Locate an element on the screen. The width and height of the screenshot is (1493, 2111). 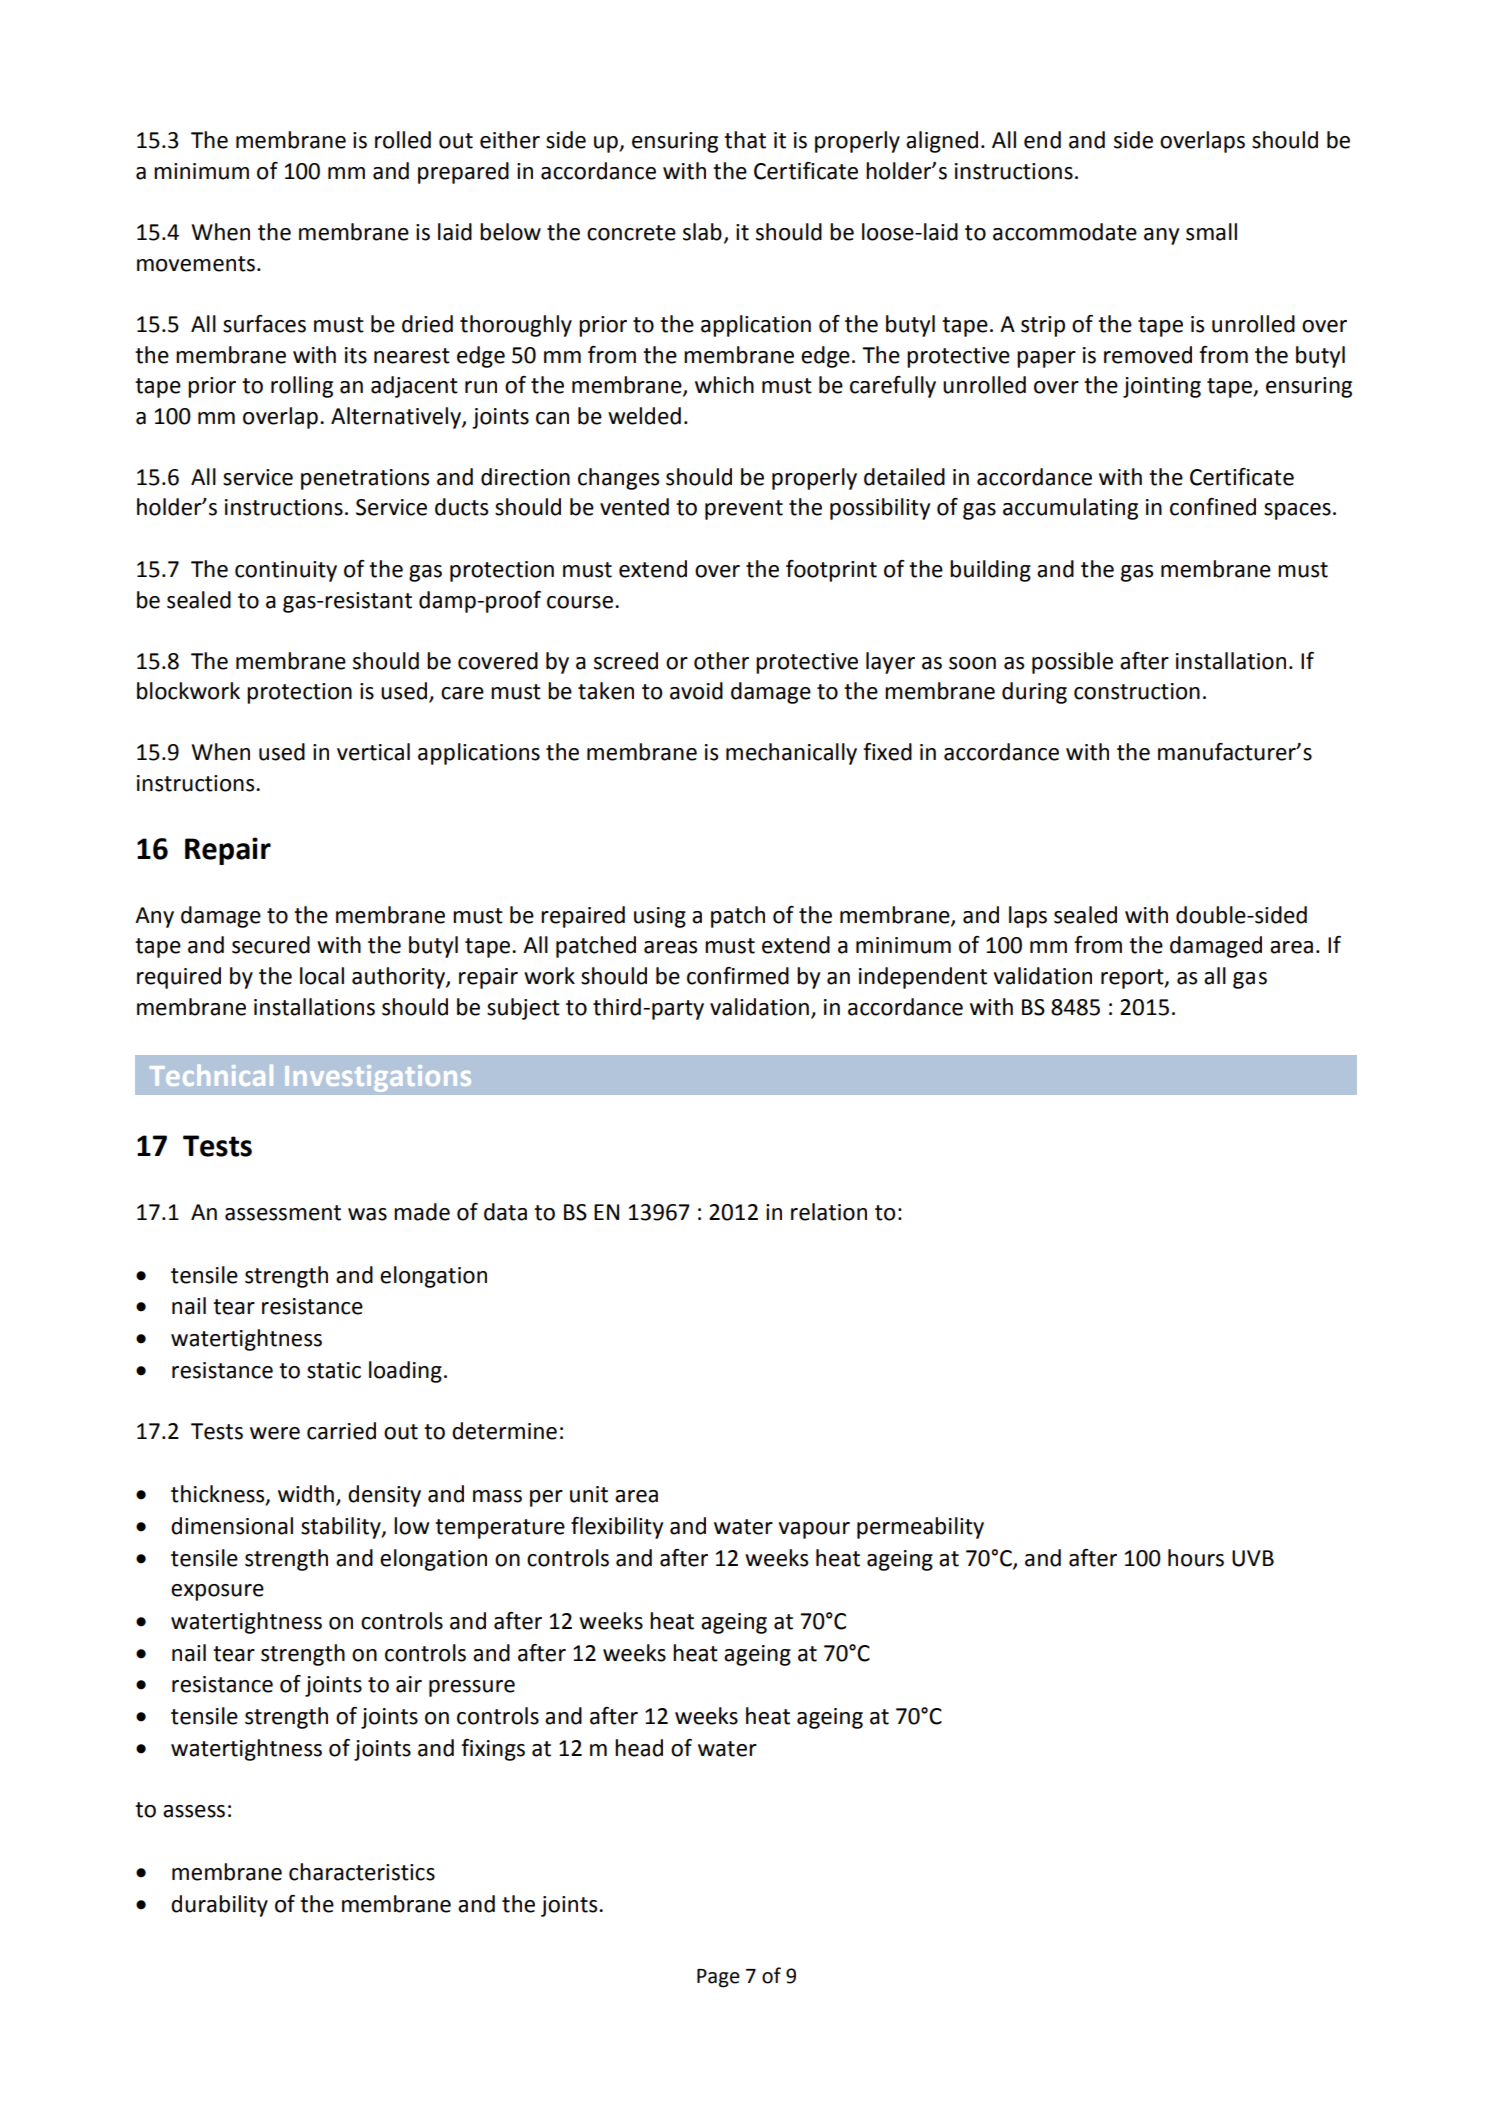
Page is located at coordinates (718, 1978).
